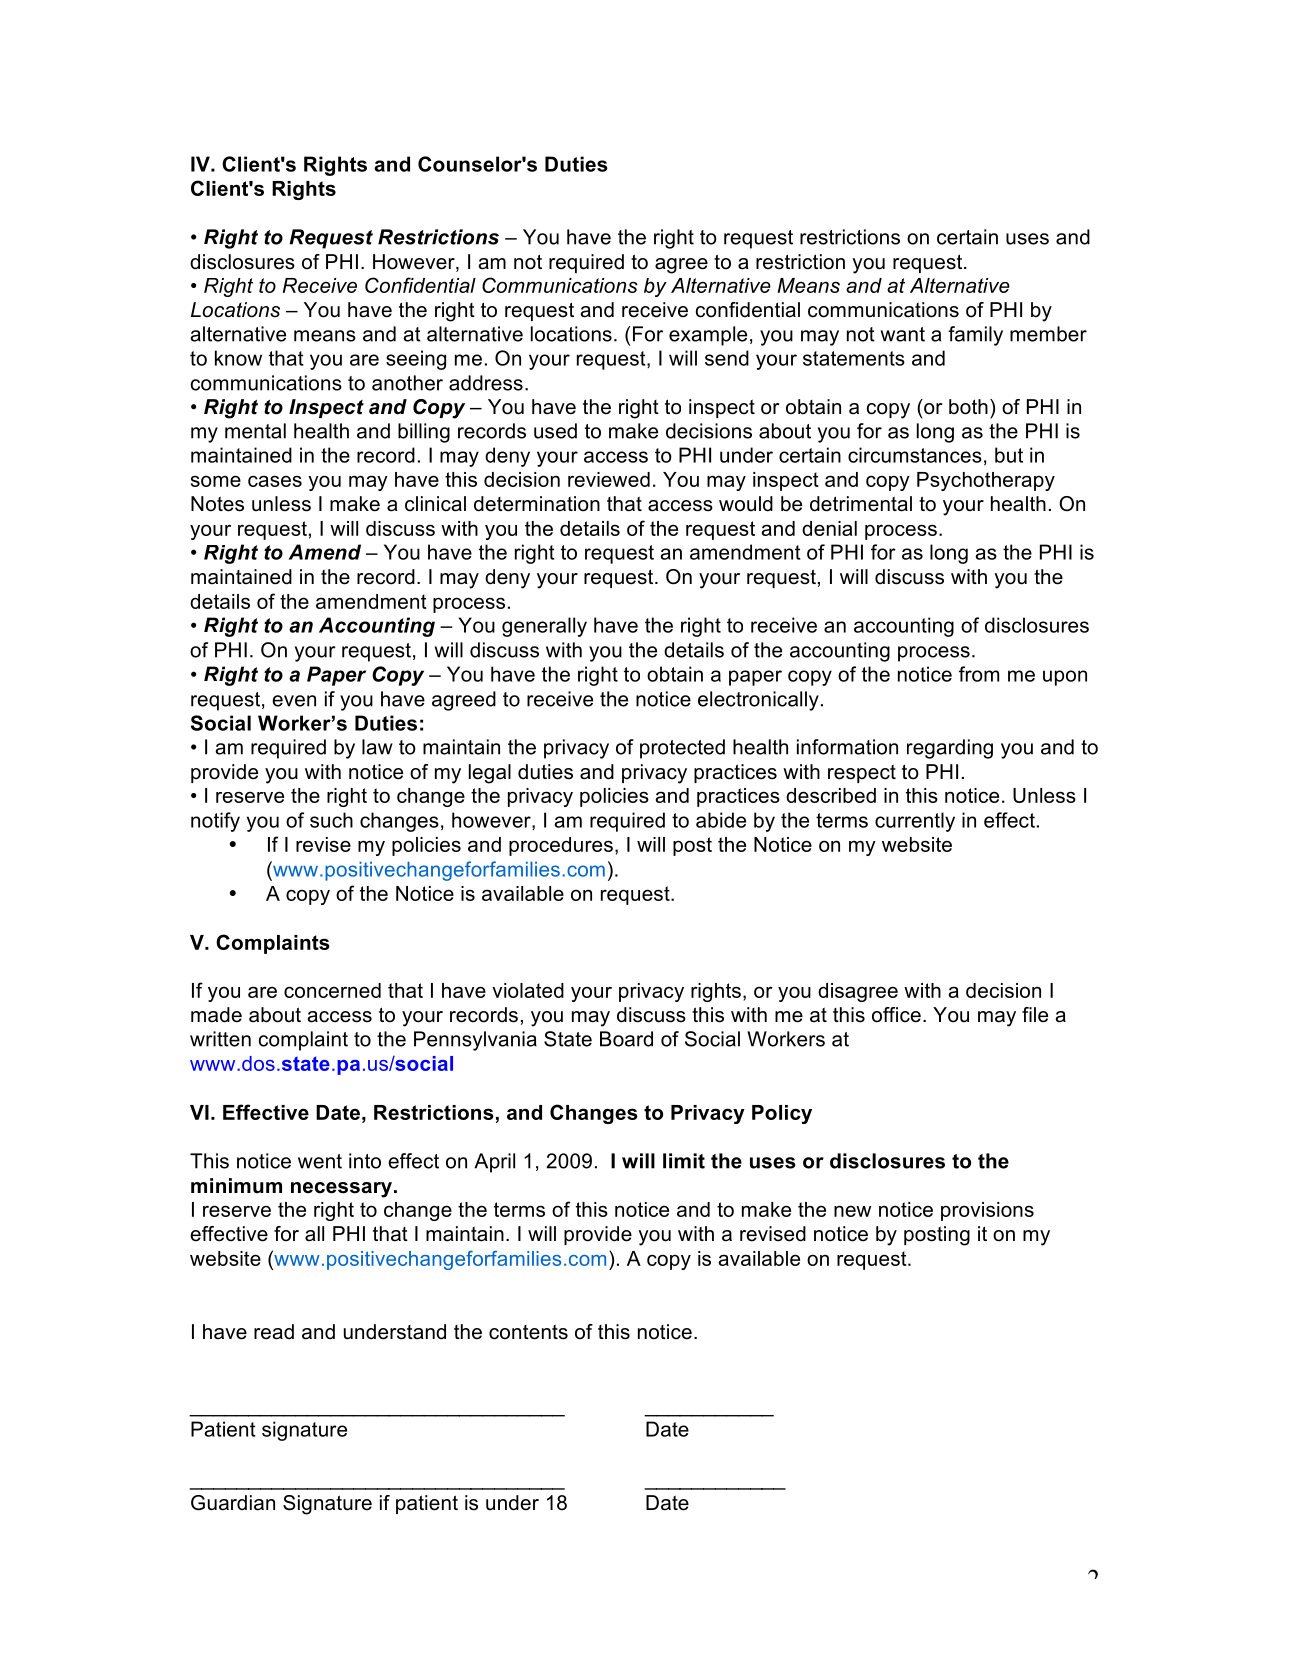 Image resolution: width=1289 pixels, height=1668 pixels. Describe the element at coordinates (238, 358) in the screenshot. I see `know` at that location.
